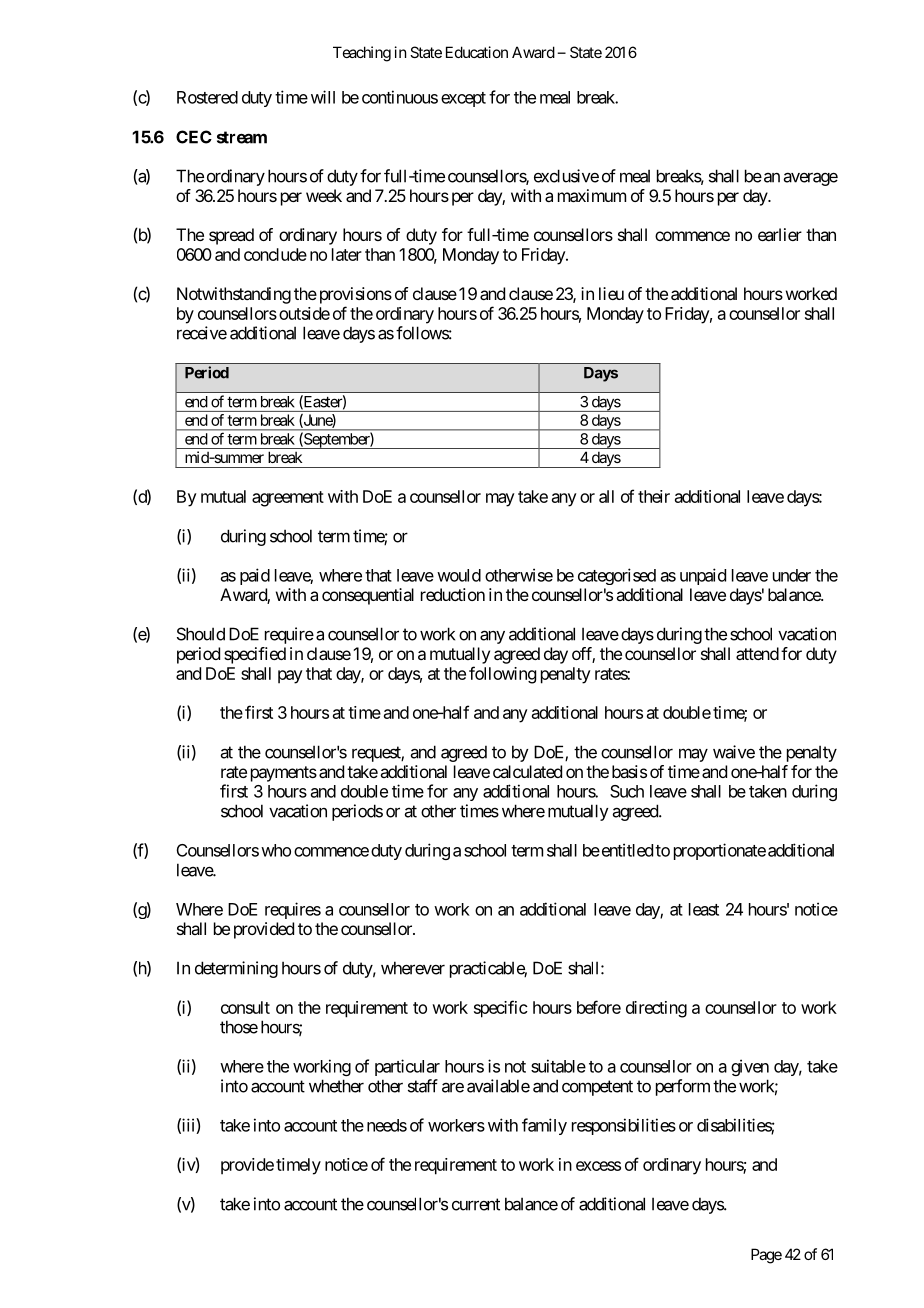 This screenshot has width=924, height=1308. Describe the element at coordinates (463, 99) in the screenshot. I see `except` at that location.
